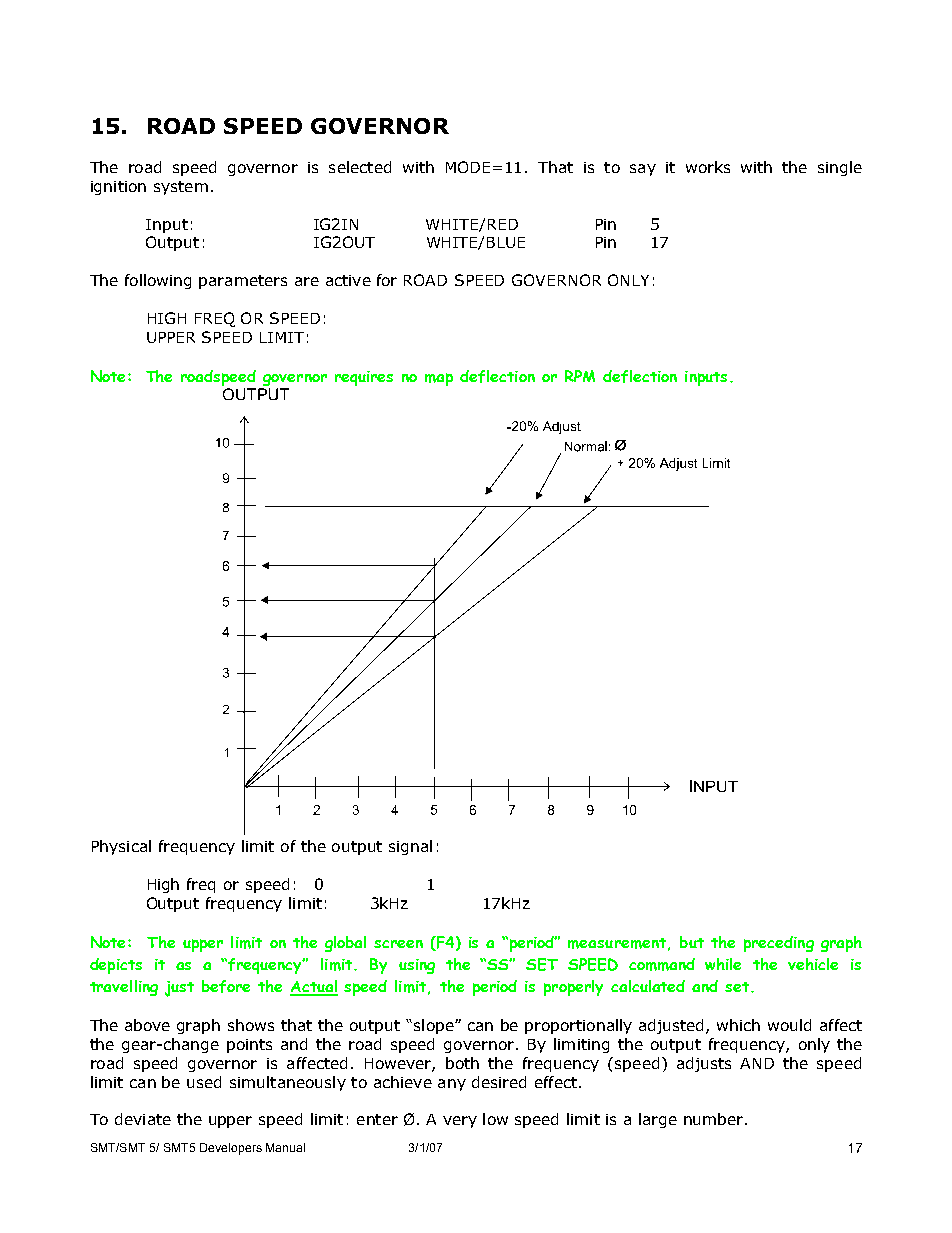 The width and height of the document is (952, 1233). I want to click on selected, so click(360, 167).
